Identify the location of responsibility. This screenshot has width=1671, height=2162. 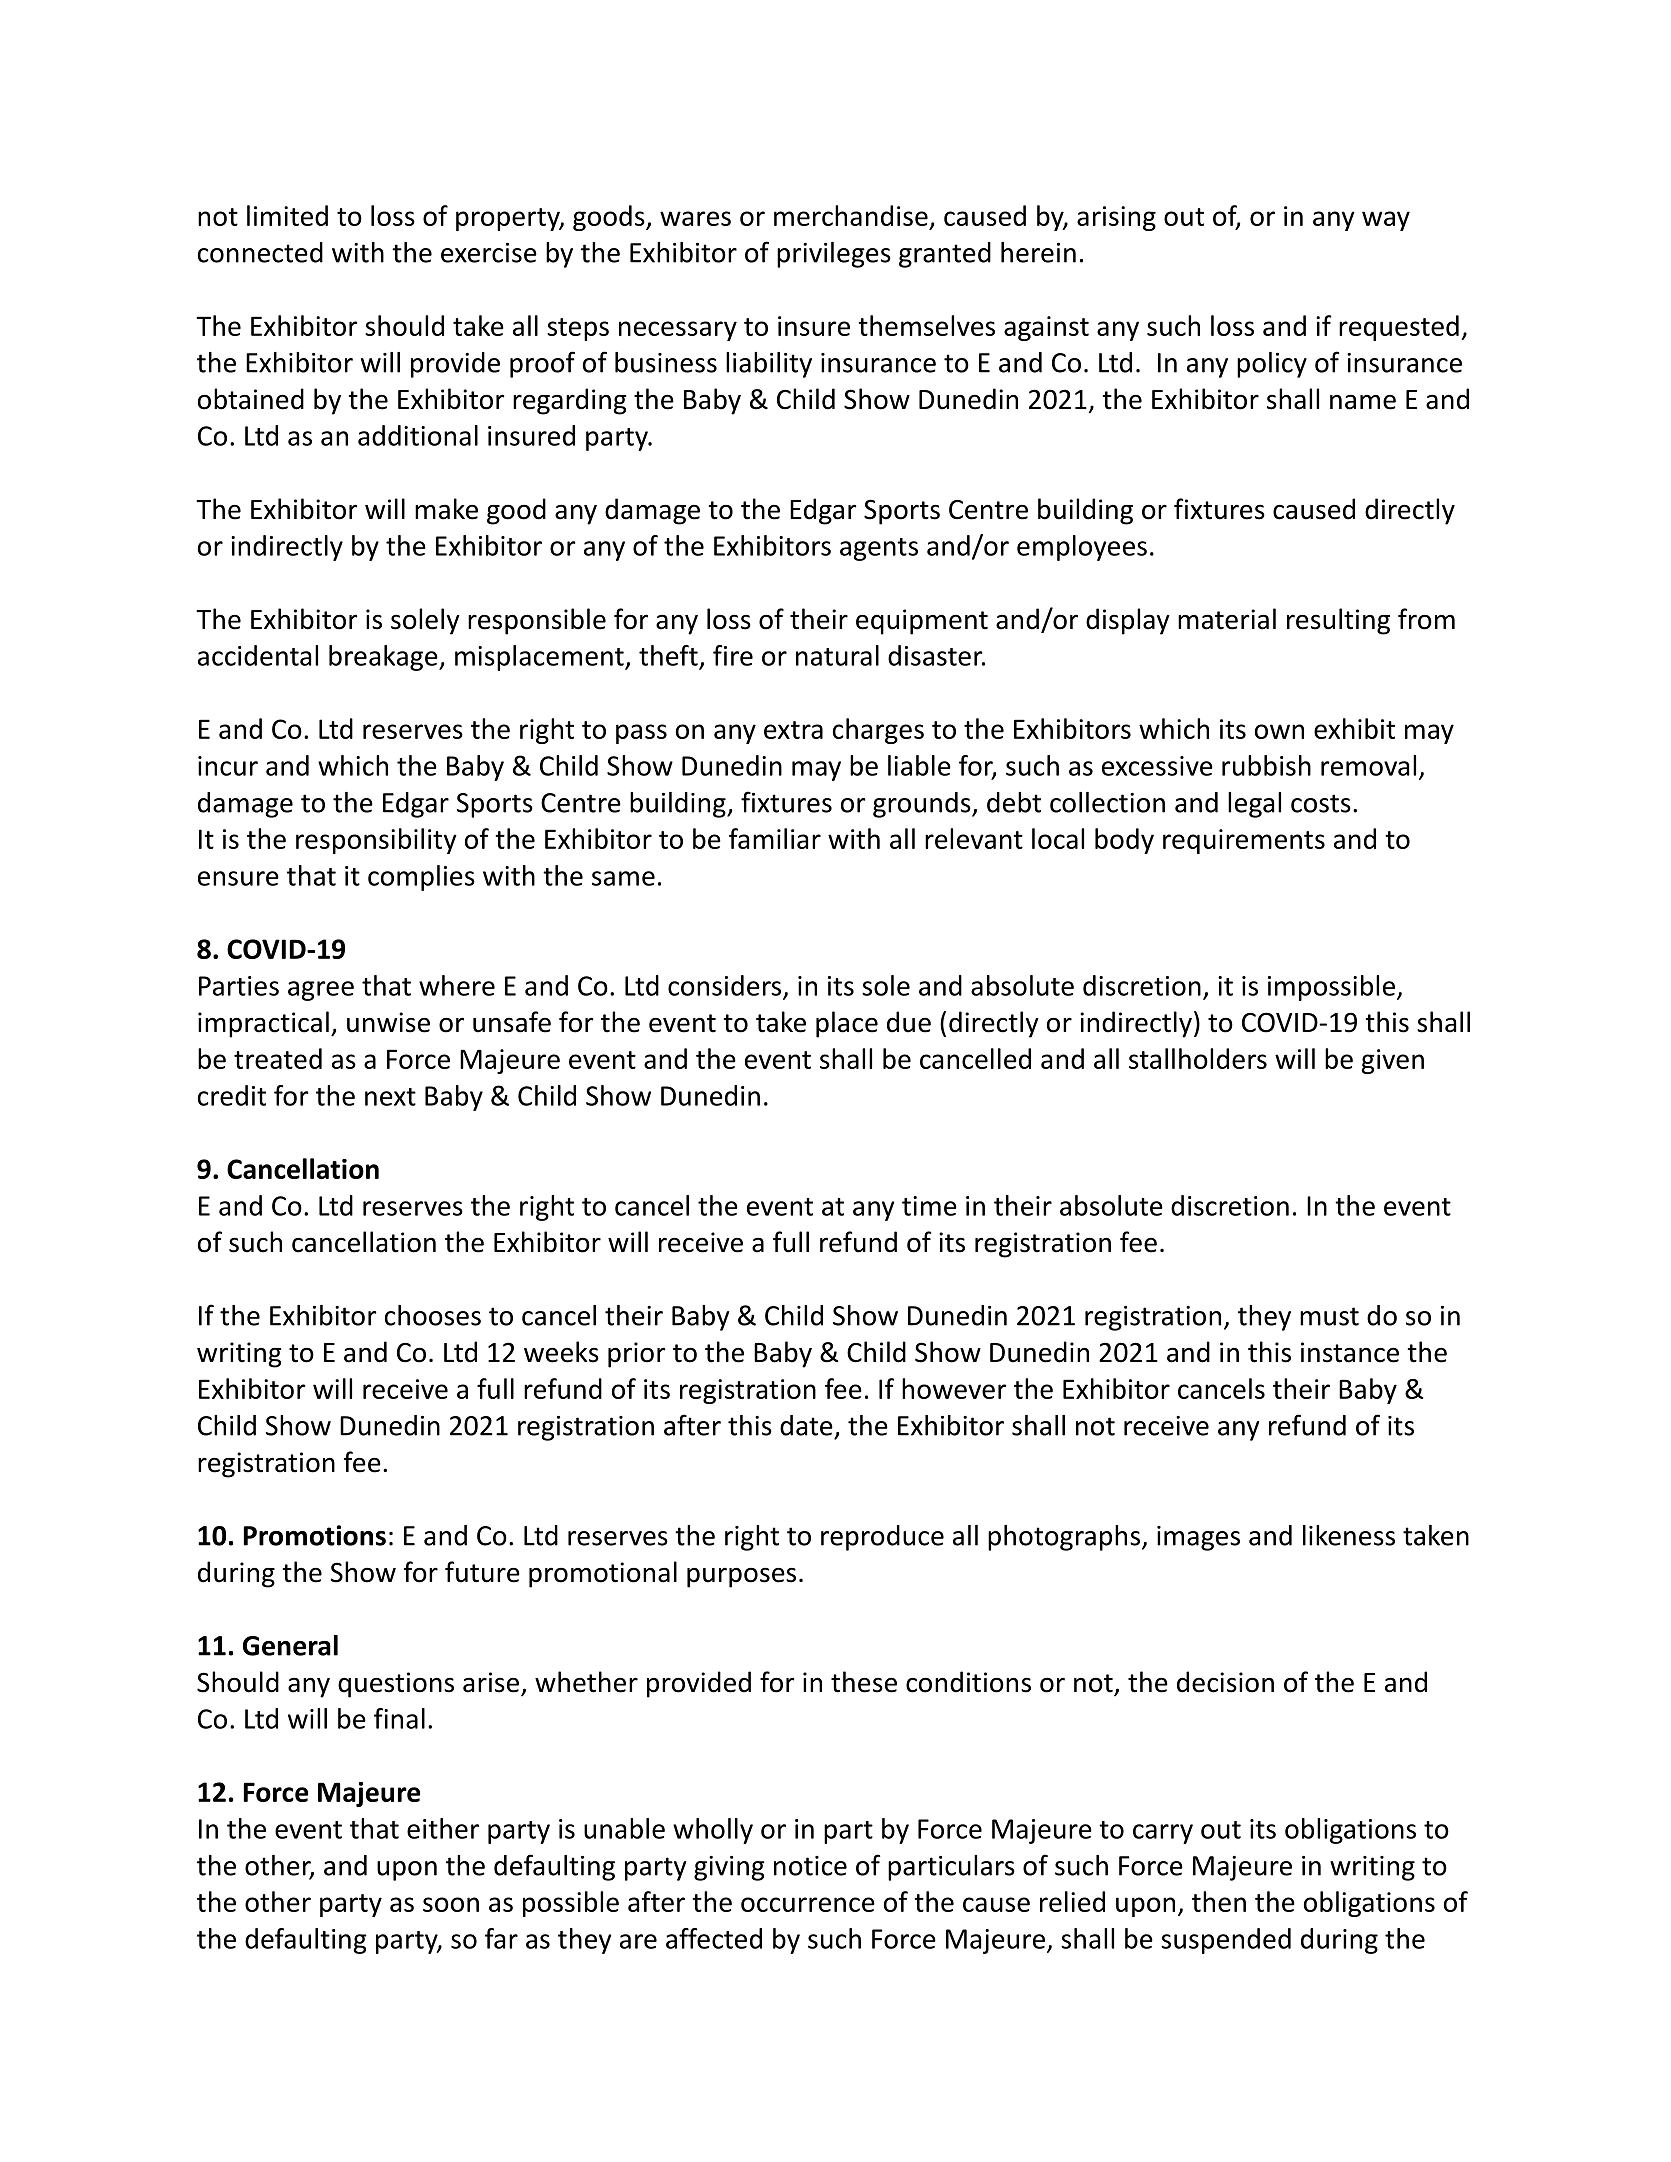
(376, 841).
